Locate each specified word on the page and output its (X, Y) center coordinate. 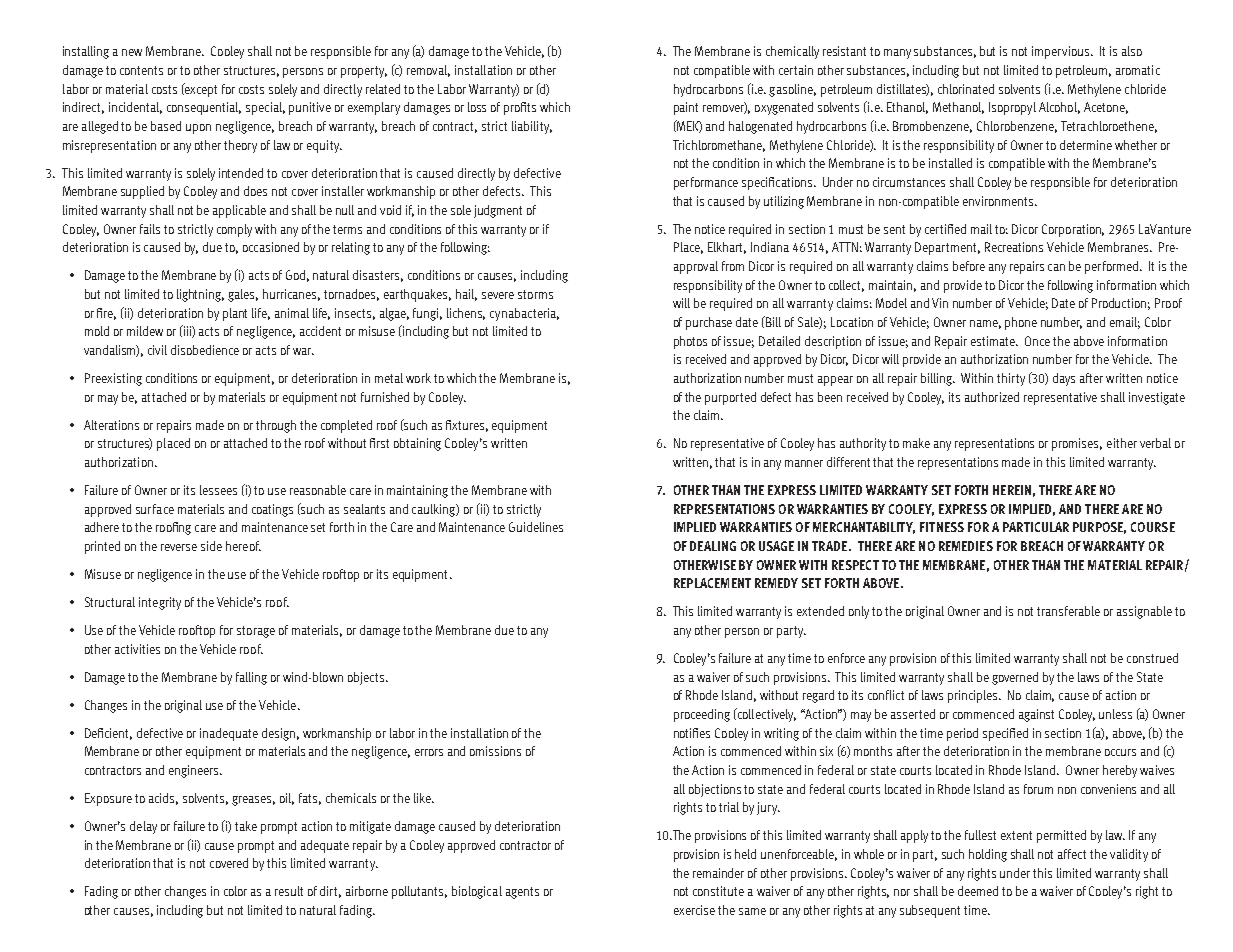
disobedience (205, 350)
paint (686, 108)
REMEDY (776, 583)
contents (141, 70)
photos (690, 342)
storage (256, 632)
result (289, 891)
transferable (1068, 611)
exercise (694, 910)
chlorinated (966, 89)
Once (1037, 341)
